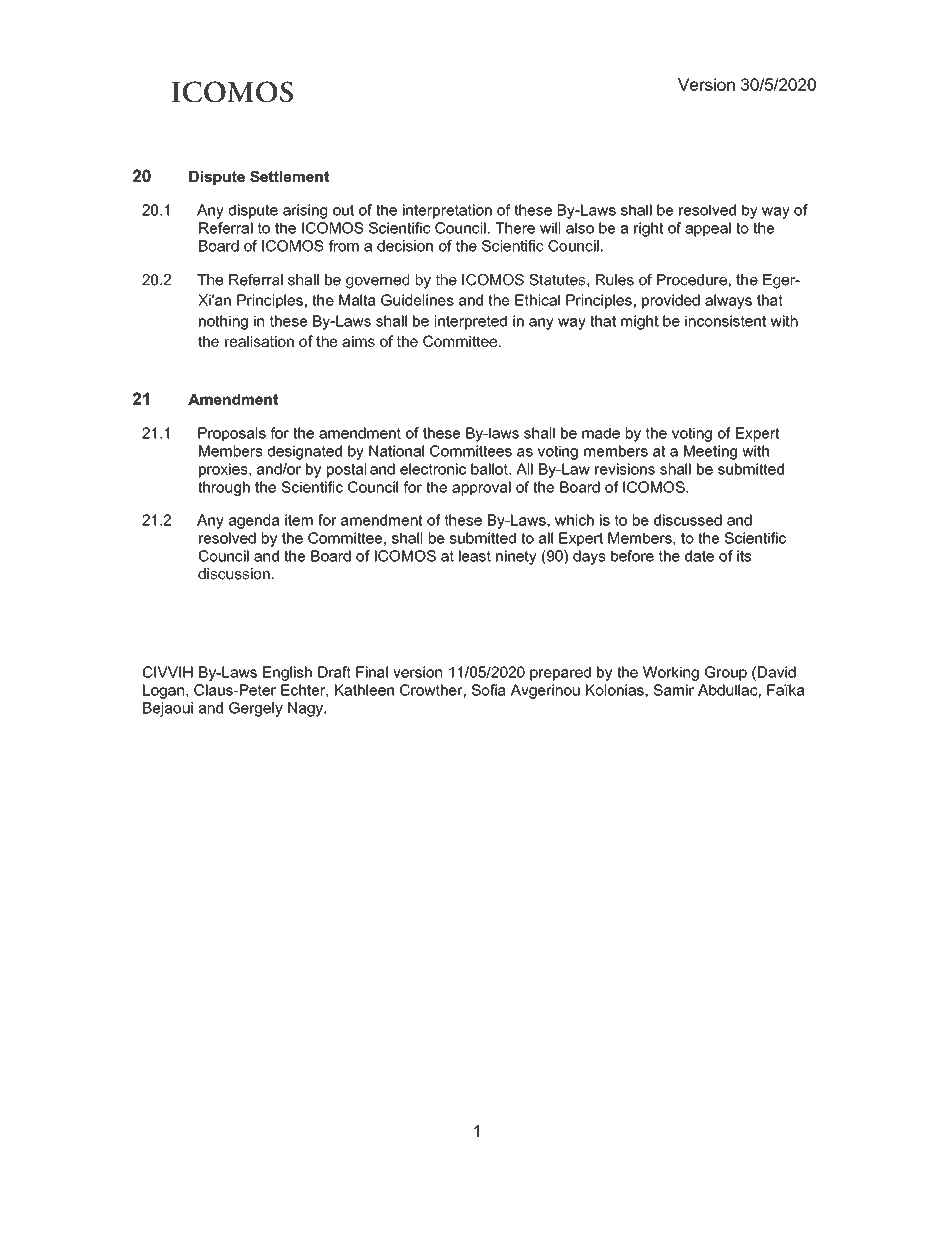 This page has width=952, height=1233. I want to click on realisation, so click(259, 341).
